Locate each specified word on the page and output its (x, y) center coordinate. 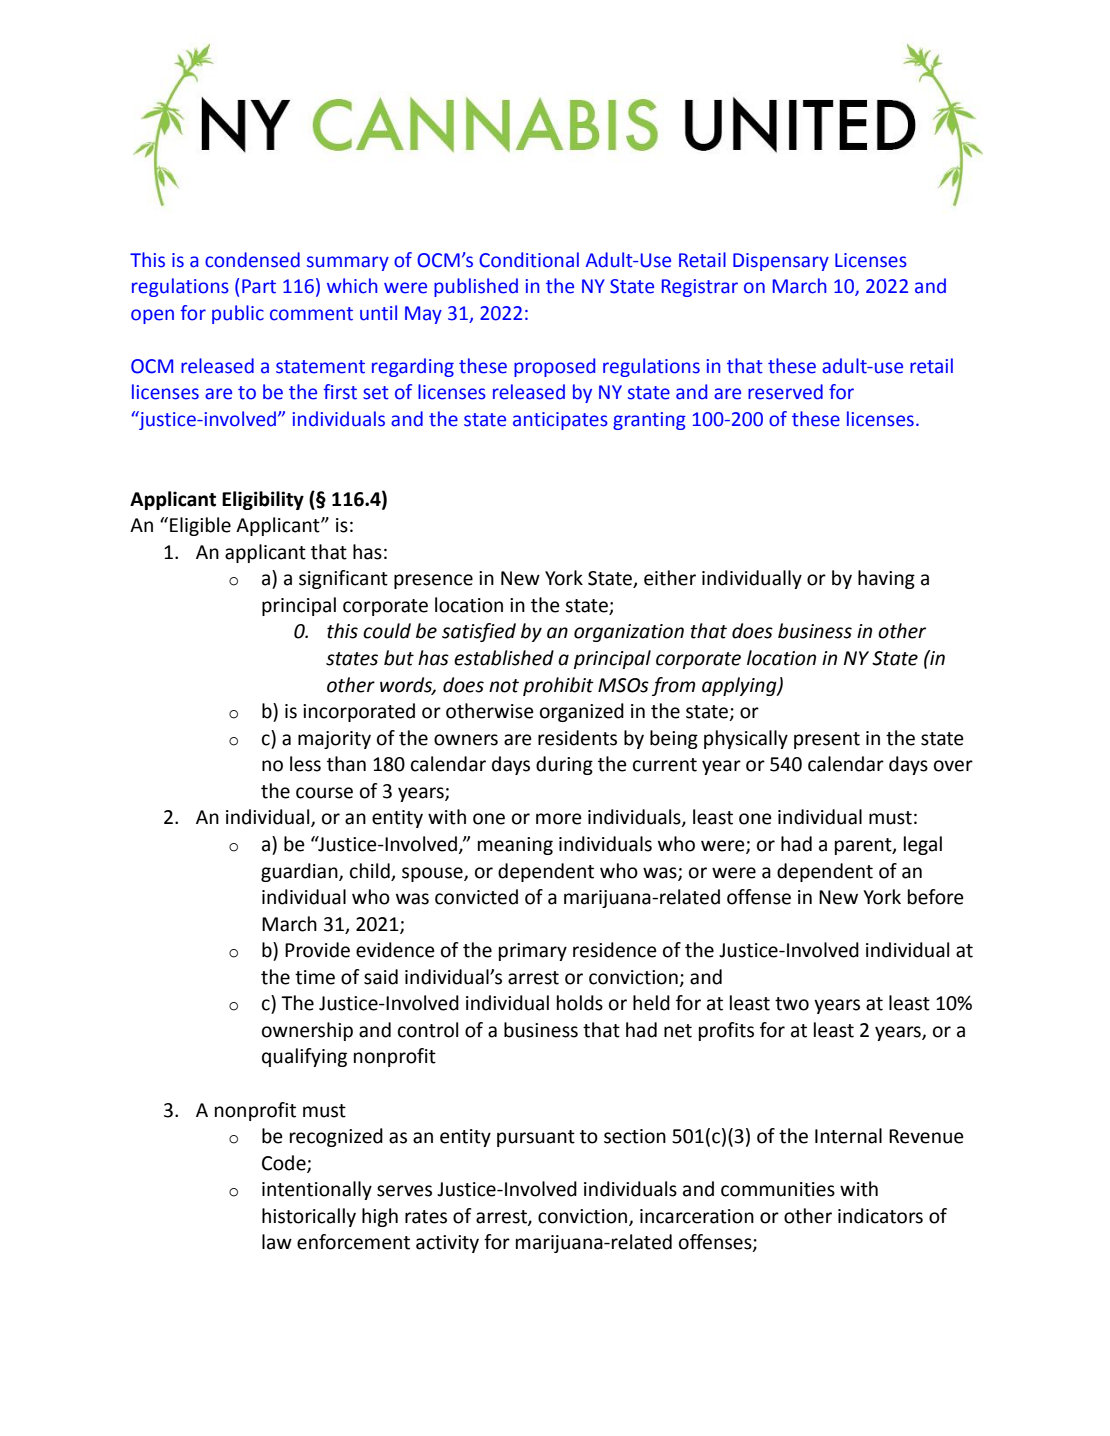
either (670, 578)
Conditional (529, 260)
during (564, 765)
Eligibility (263, 500)
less (305, 764)
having (886, 579)
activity (447, 1244)
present (827, 740)
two (792, 1004)
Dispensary (781, 262)
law (277, 1242)
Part (259, 286)
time (315, 977)
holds (580, 1003)
